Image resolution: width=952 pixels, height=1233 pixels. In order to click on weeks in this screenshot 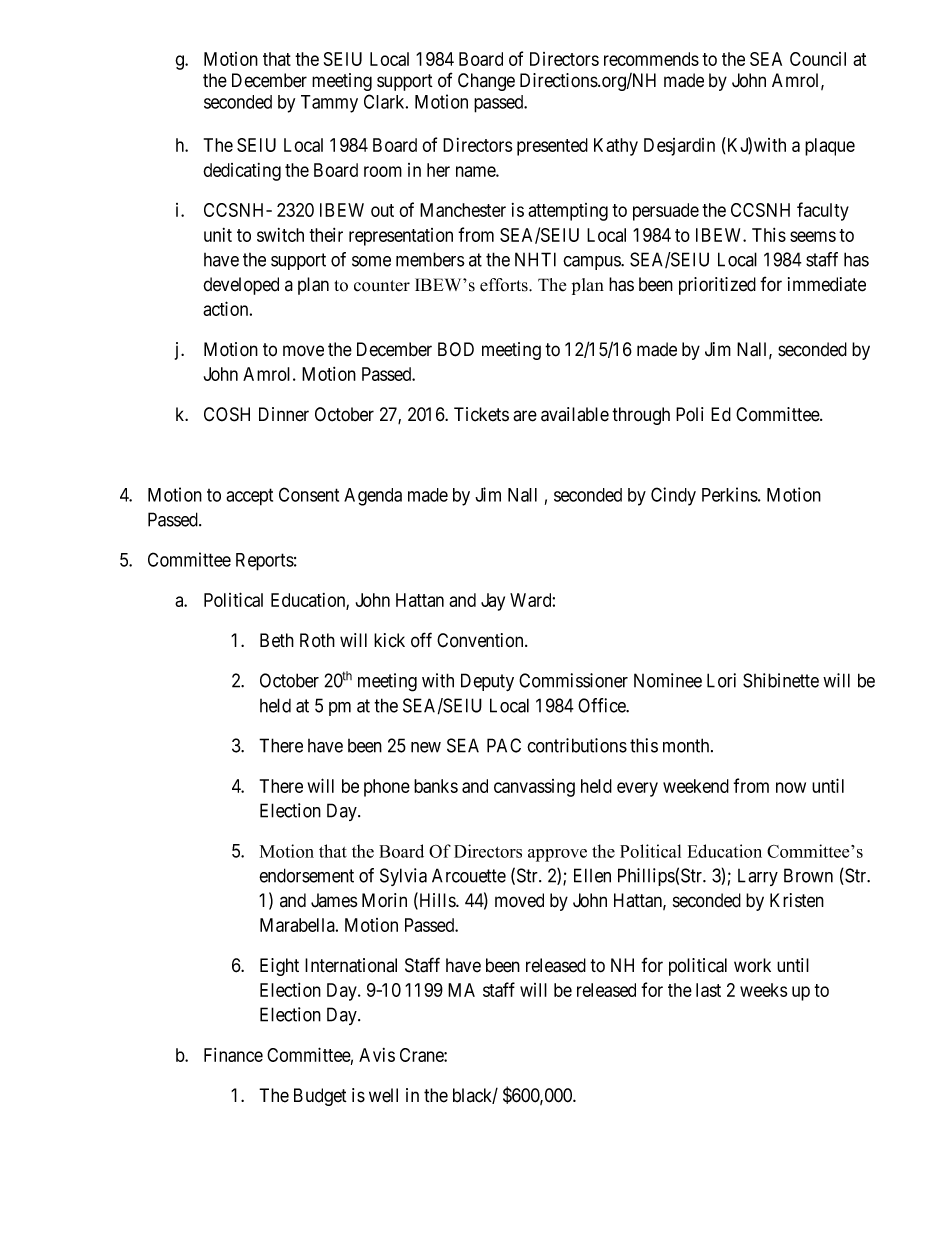, I will do `click(763, 990)`.
